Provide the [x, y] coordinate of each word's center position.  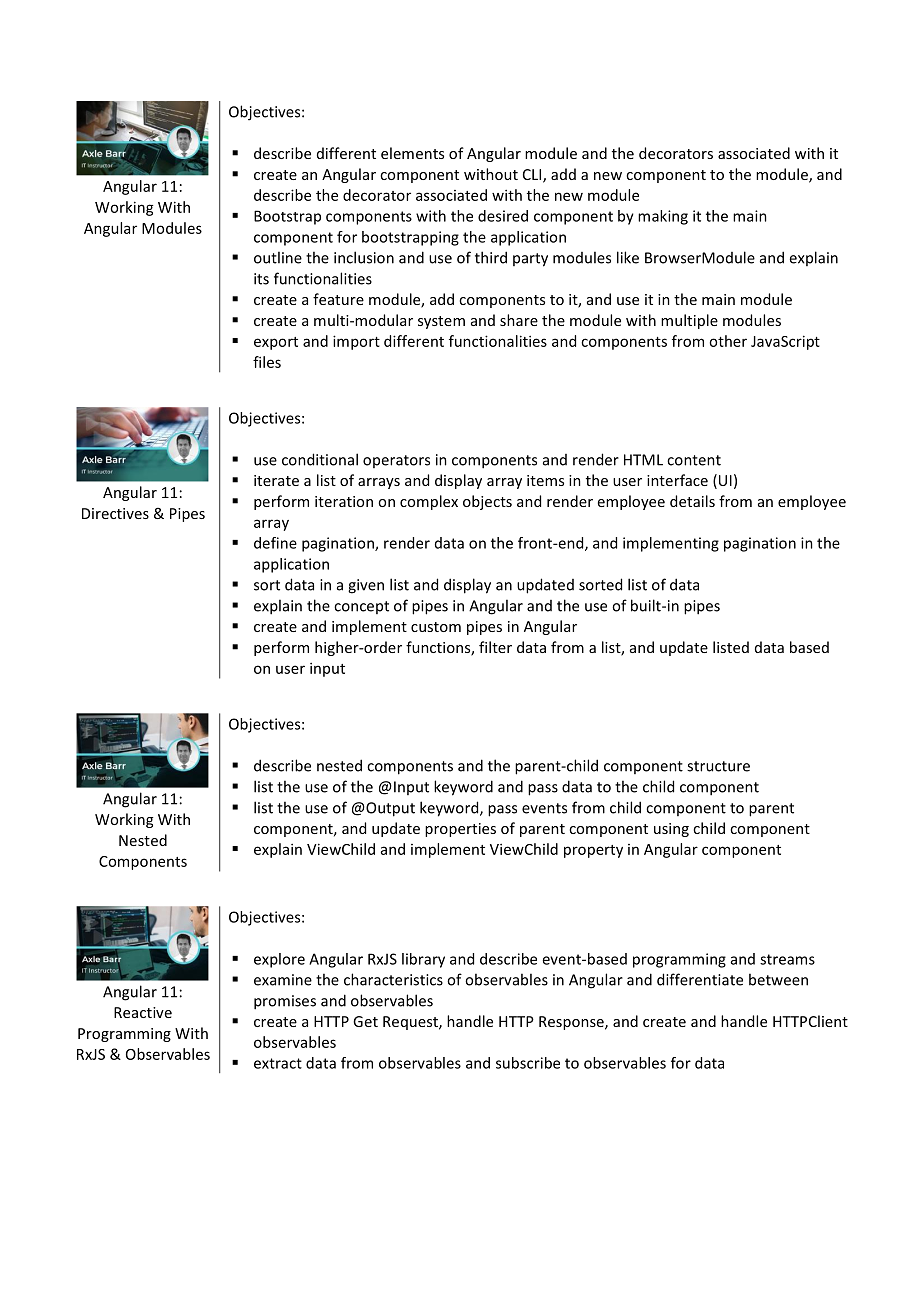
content [694, 460]
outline [278, 257]
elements [412, 153]
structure [718, 766]
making [663, 217]
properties [460, 830]
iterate [276, 480]
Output [389, 809]
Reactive [143, 1012]
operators [396, 461]
